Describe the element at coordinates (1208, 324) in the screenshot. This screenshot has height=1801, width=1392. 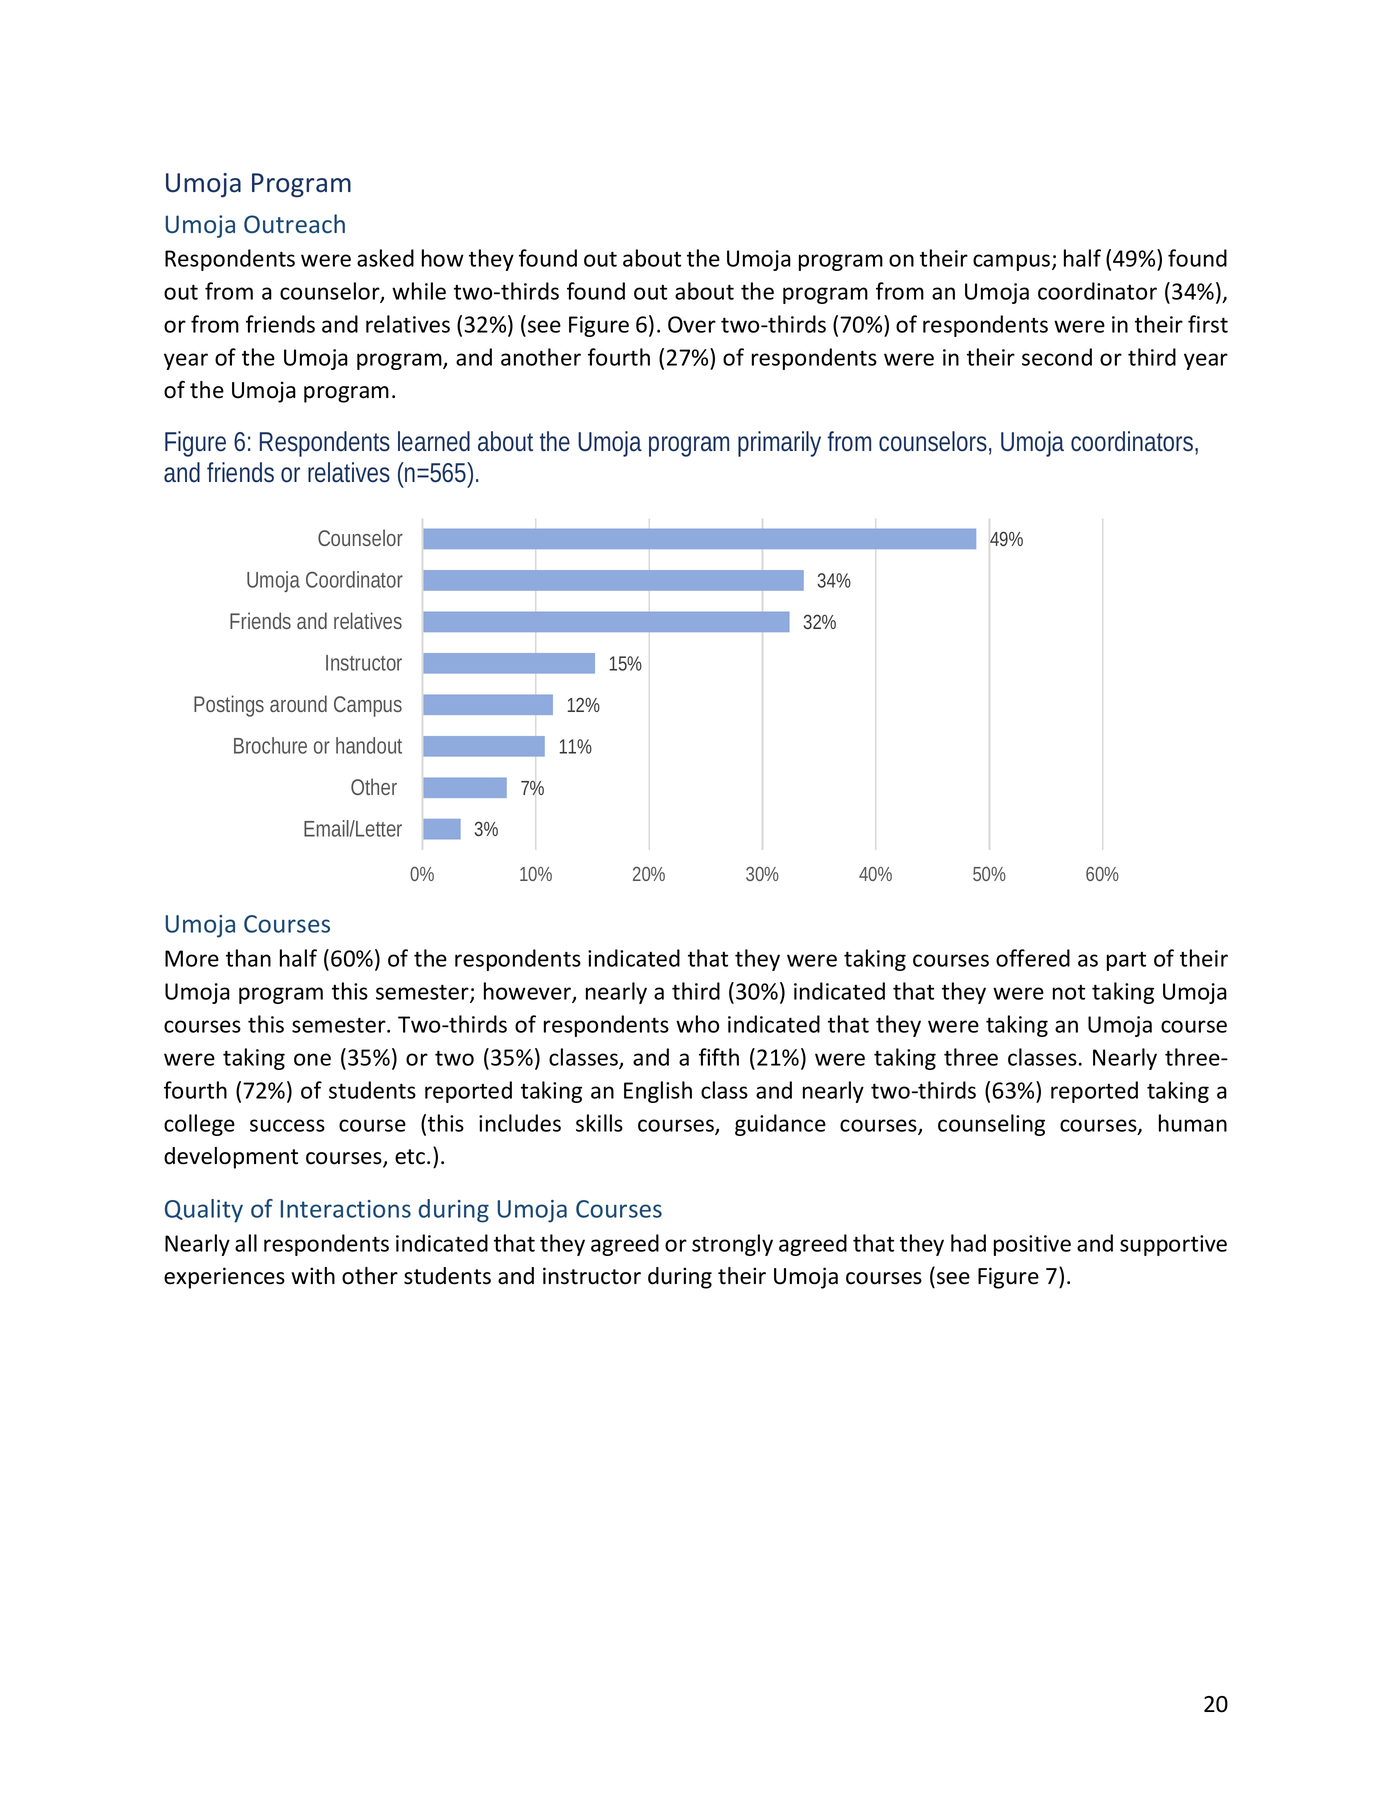
I see `first` at that location.
